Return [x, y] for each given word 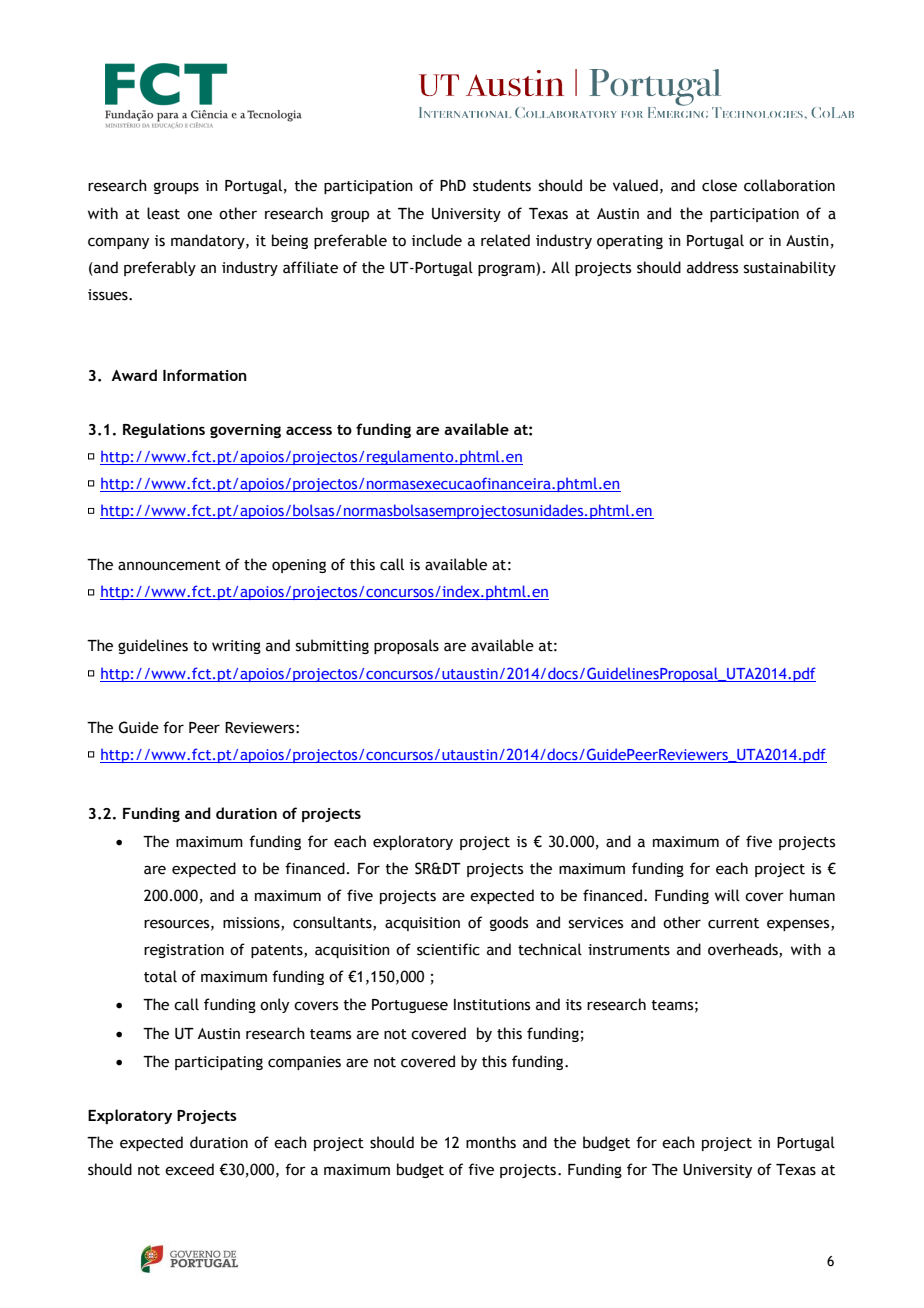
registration [184, 951]
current [733, 923]
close [719, 185]
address [712, 267]
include [437, 240]
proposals [406, 646]
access [309, 430]
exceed [189, 1169]
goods [509, 923]
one [199, 215]
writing [236, 647]
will [727, 895]
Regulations [164, 430]
